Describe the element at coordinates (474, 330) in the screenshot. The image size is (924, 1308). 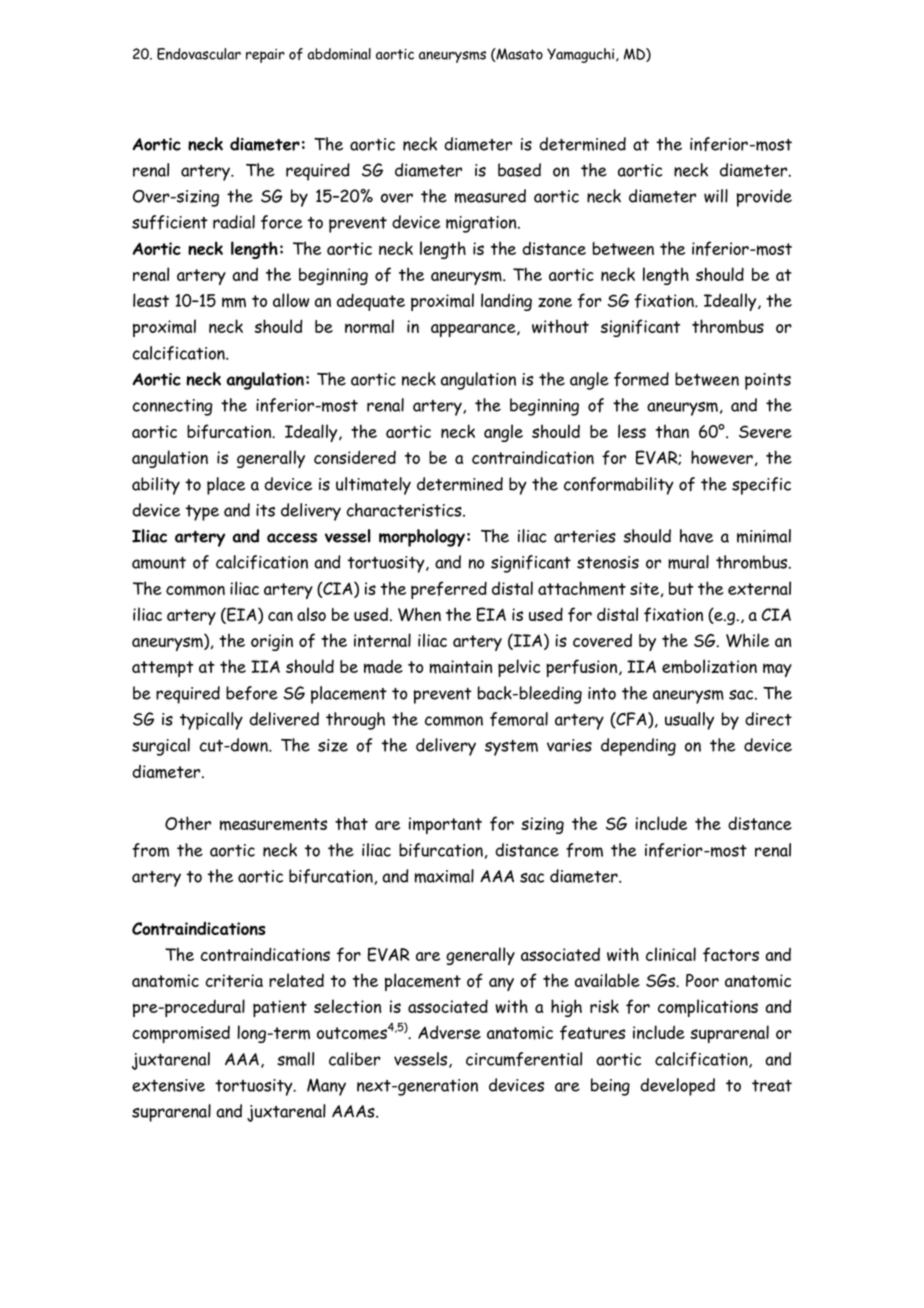
I see `appearance` at that location.
